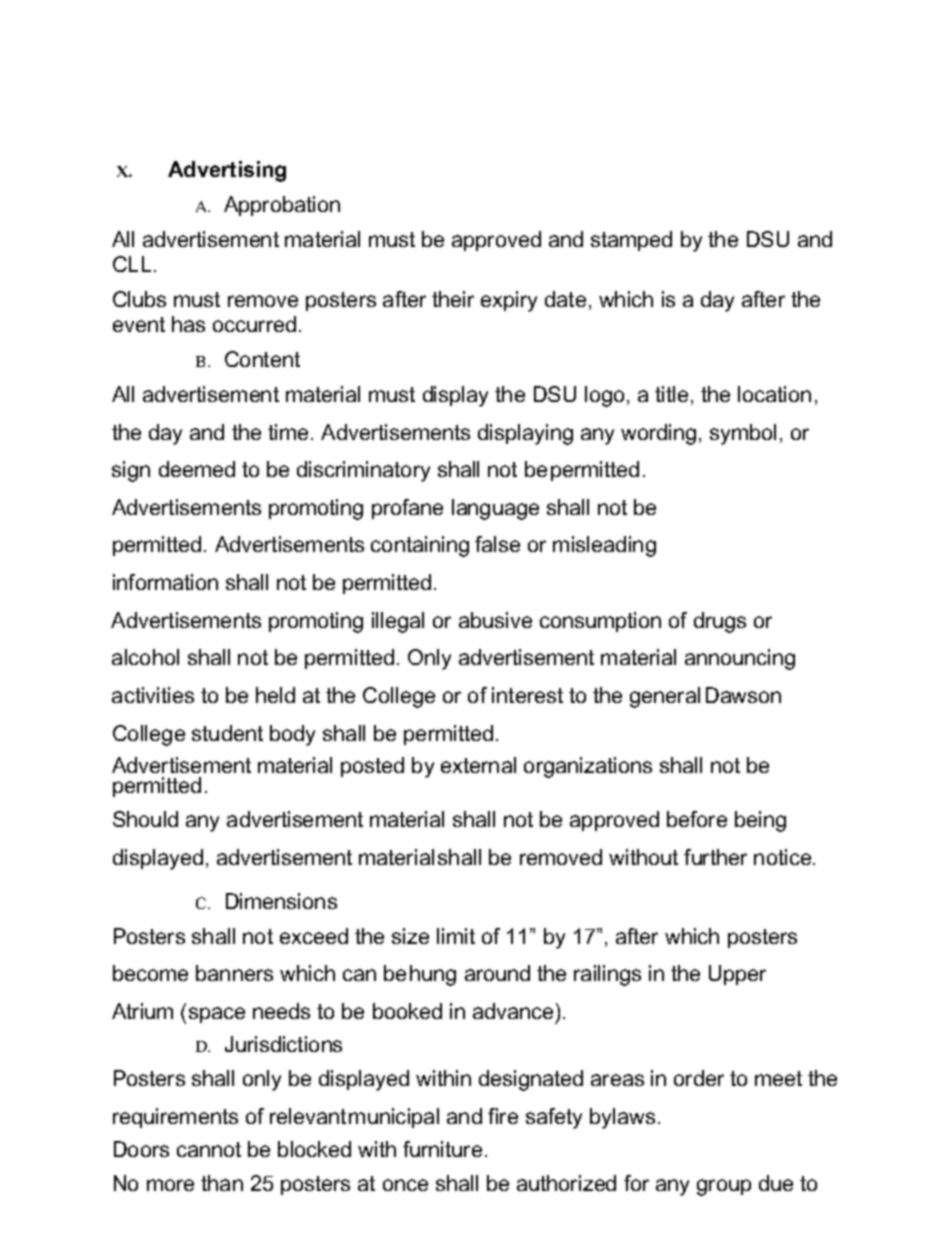  What do you see at coordinates (631, 241) in the screenshot?
I see `stamped` at bounding box center [631, 241].
